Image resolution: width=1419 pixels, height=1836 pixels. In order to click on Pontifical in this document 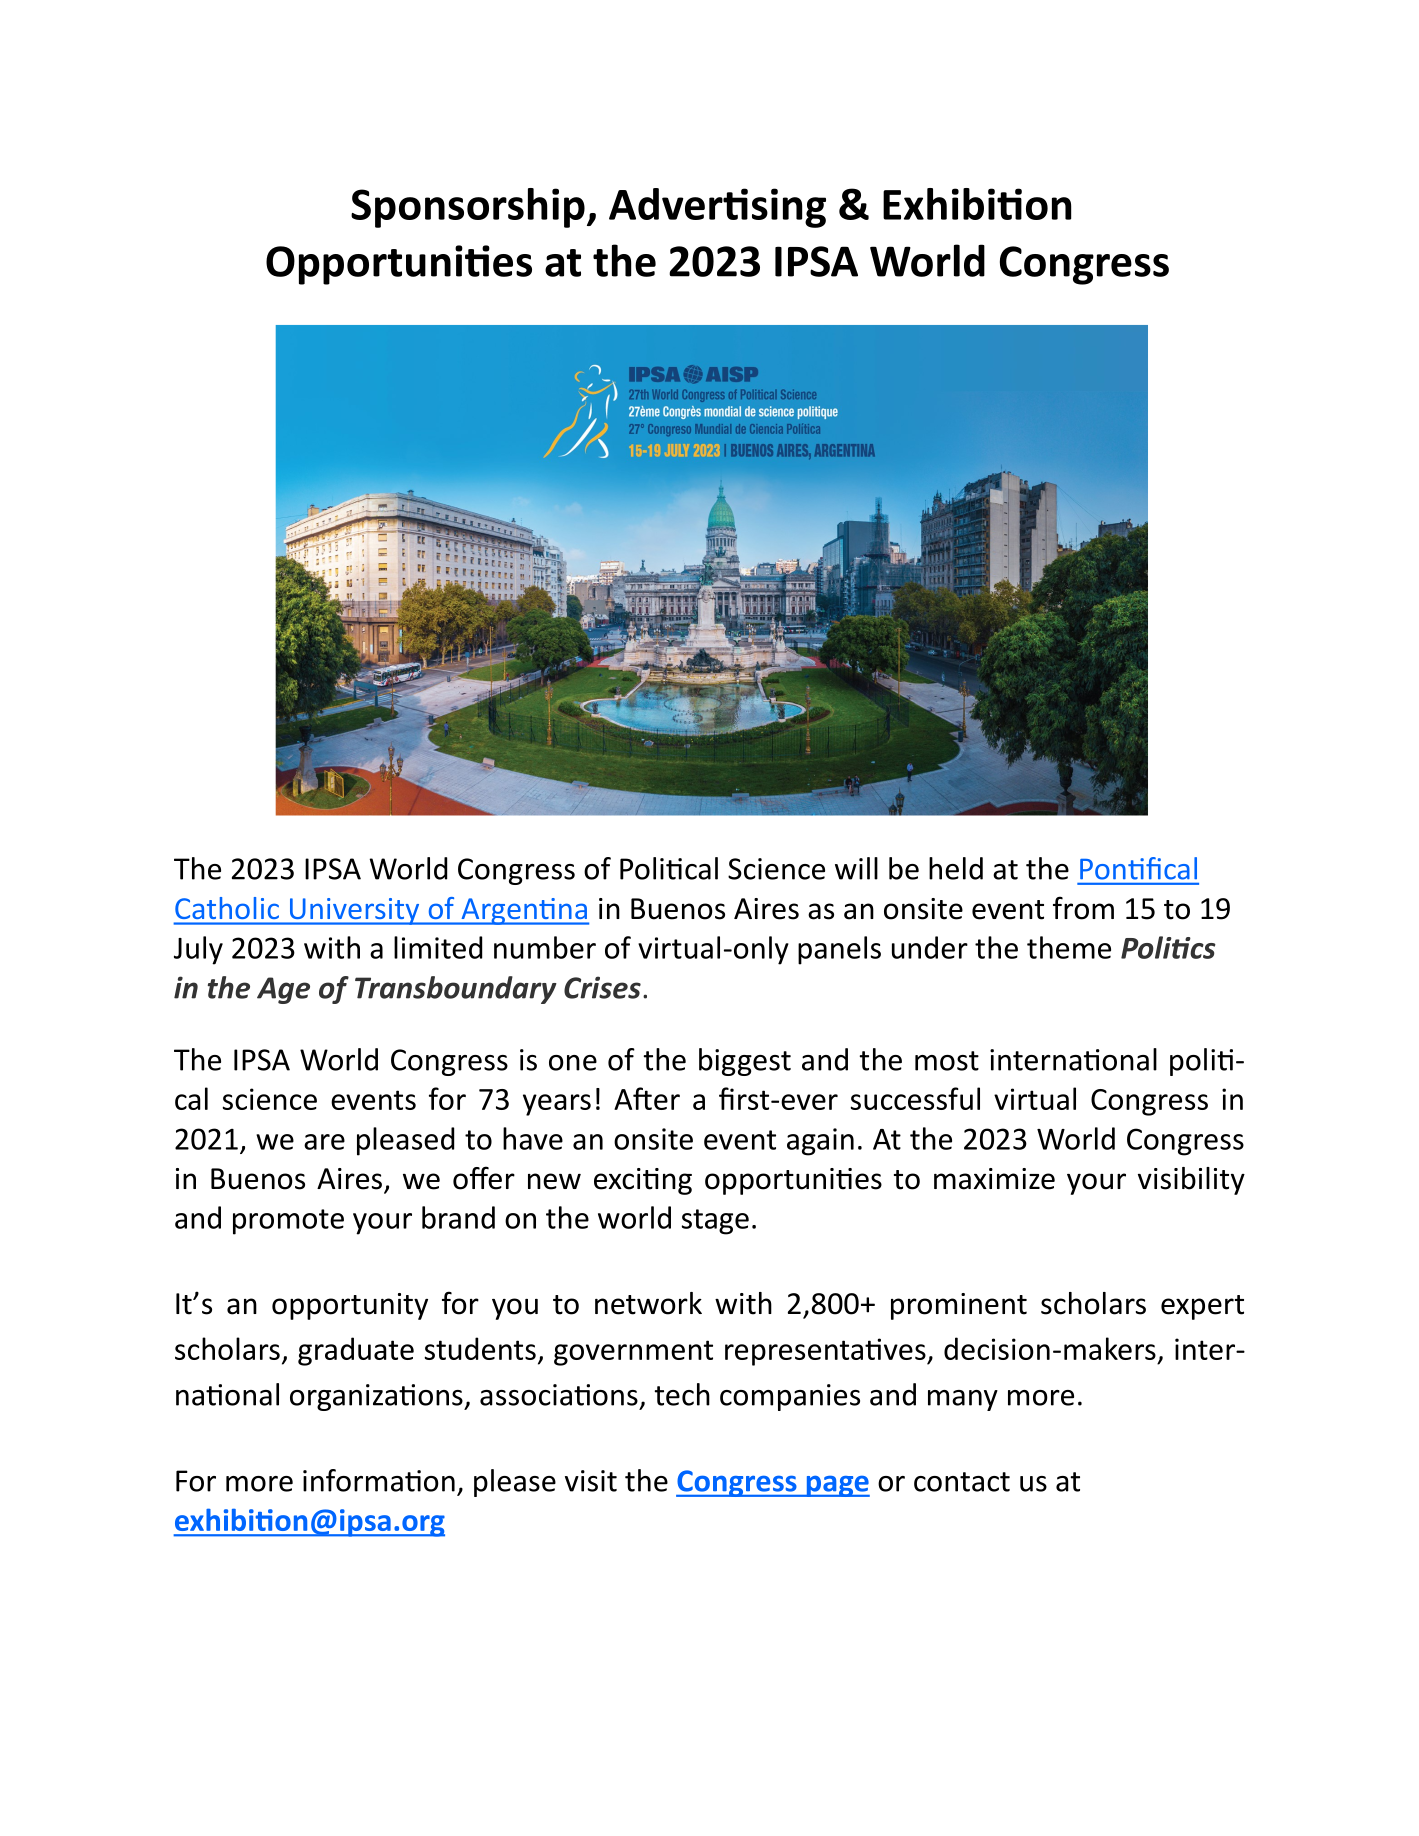, I will do `click(1138, 868)`.
